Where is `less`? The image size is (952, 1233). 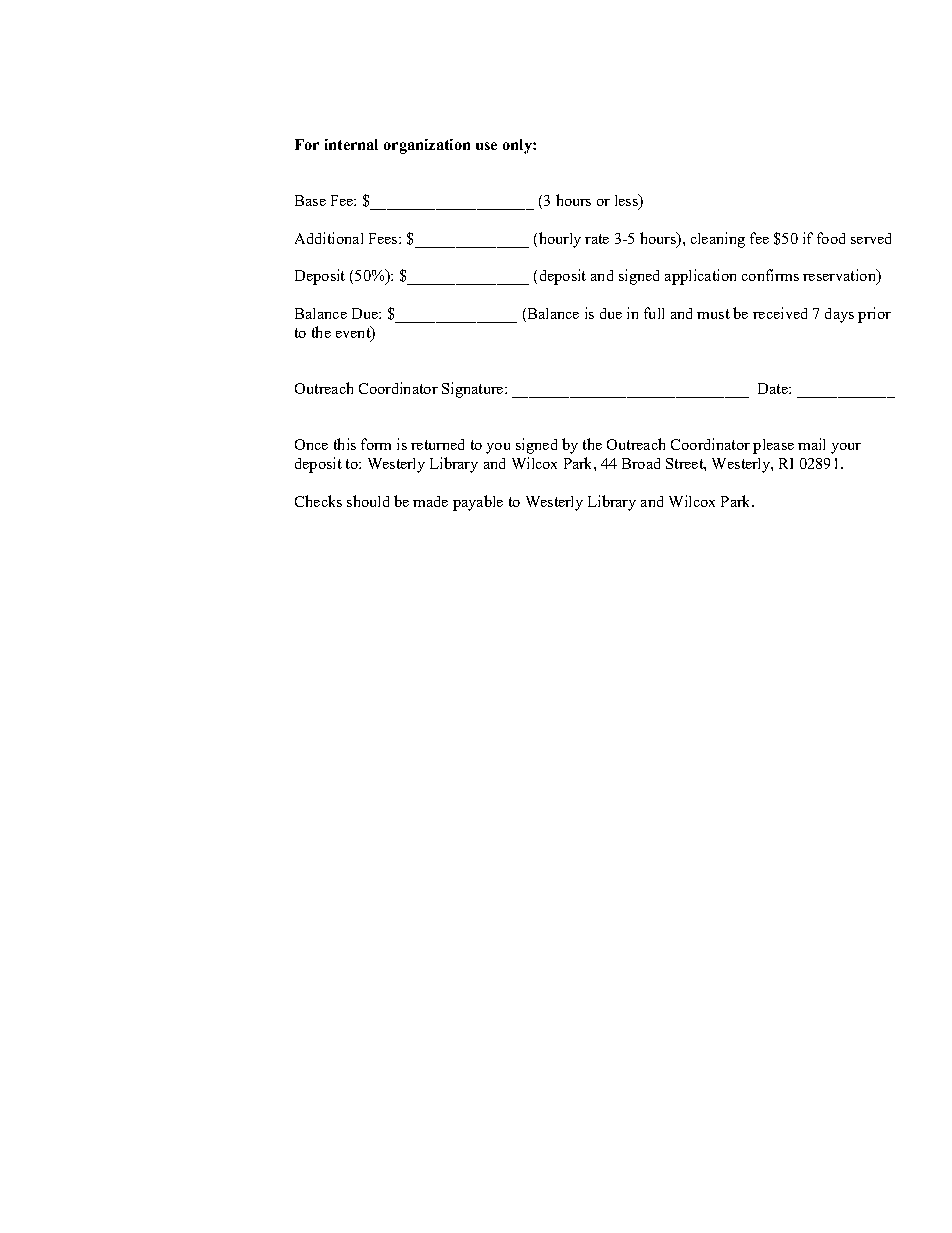
less is located at coordinates (627, 201).
